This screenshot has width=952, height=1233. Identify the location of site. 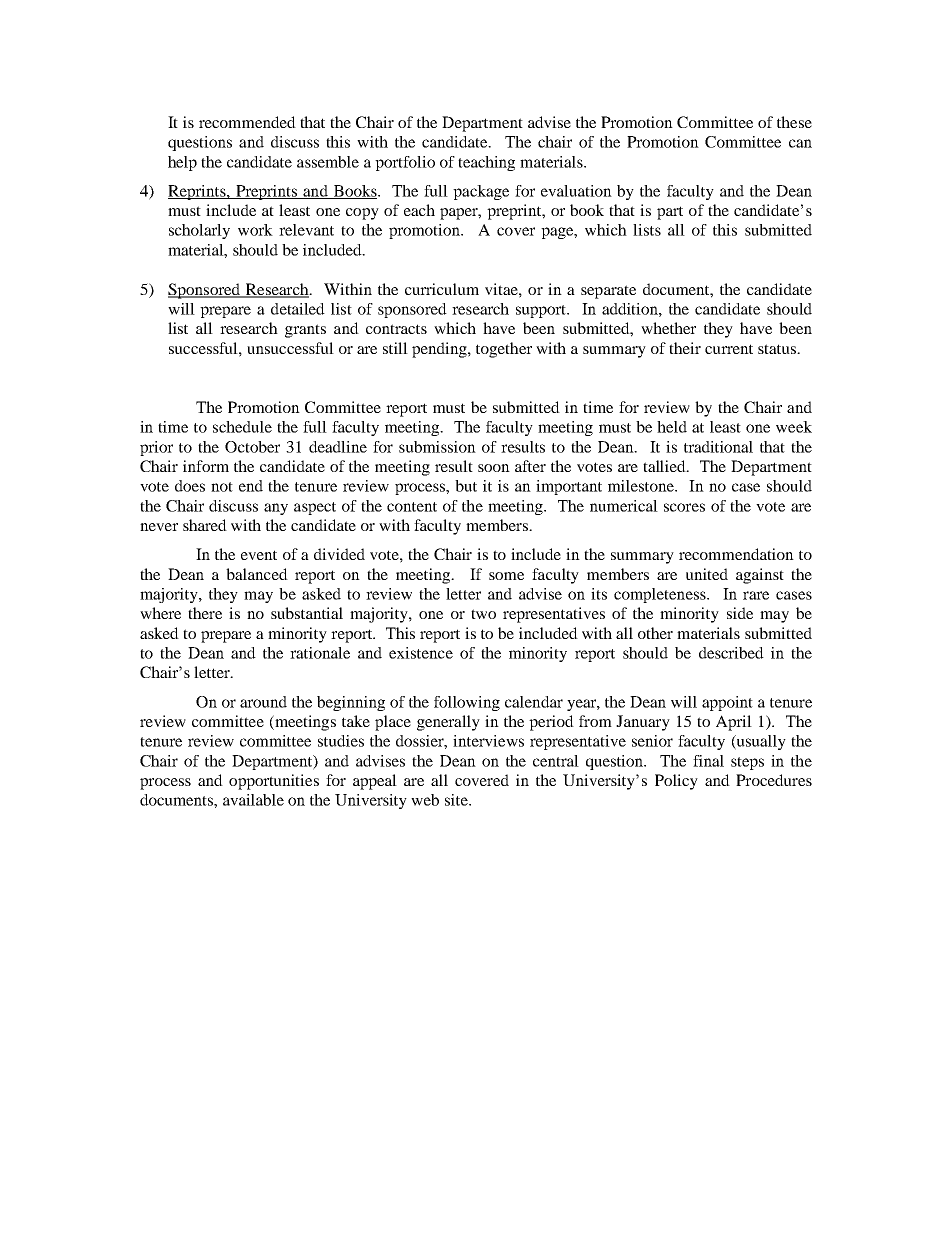
(457, 800).
